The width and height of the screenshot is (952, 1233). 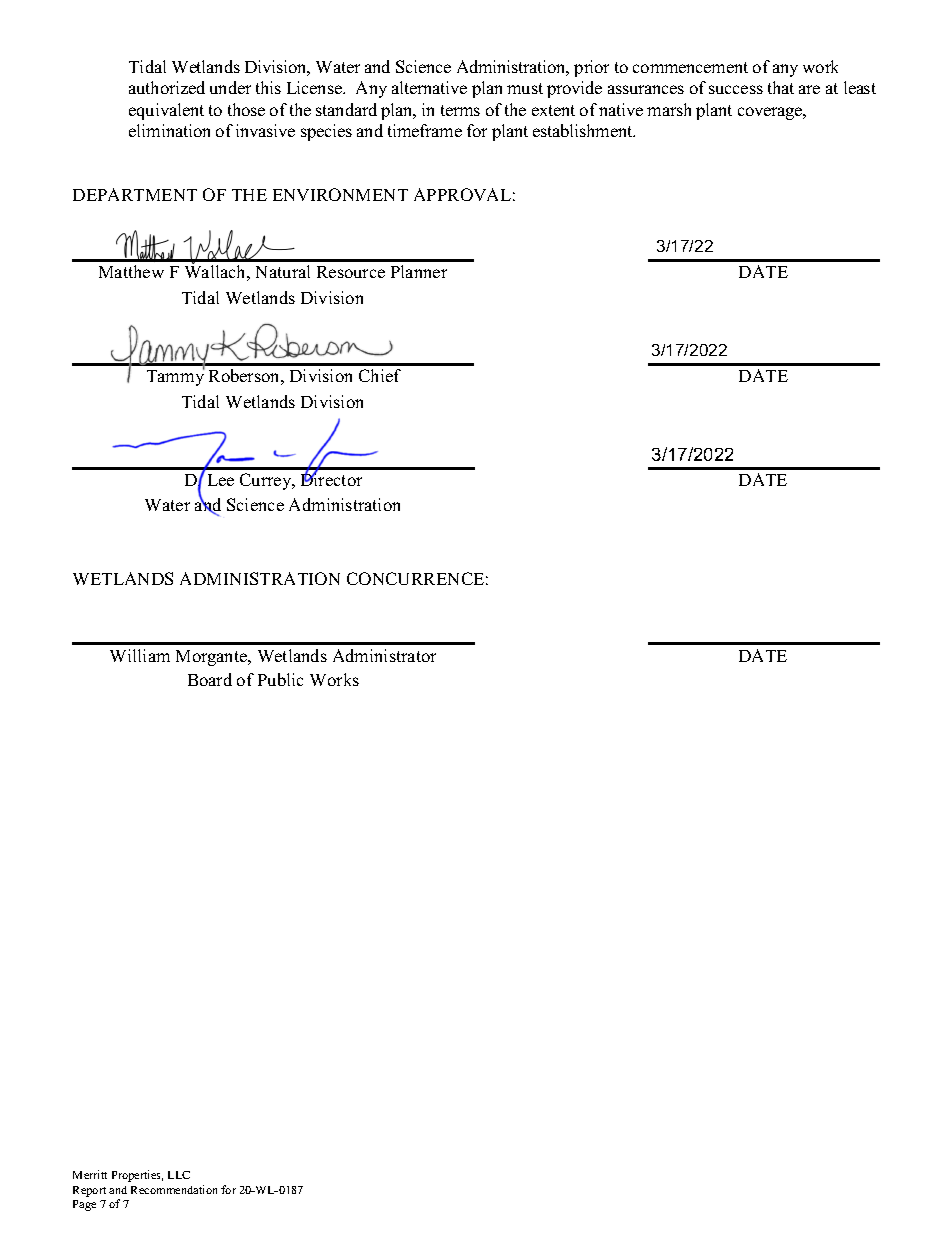 What do you see at coordinates (174, 1189) in the screenshot?
I see `Recommendation` at bounding box center [174, 1189].
